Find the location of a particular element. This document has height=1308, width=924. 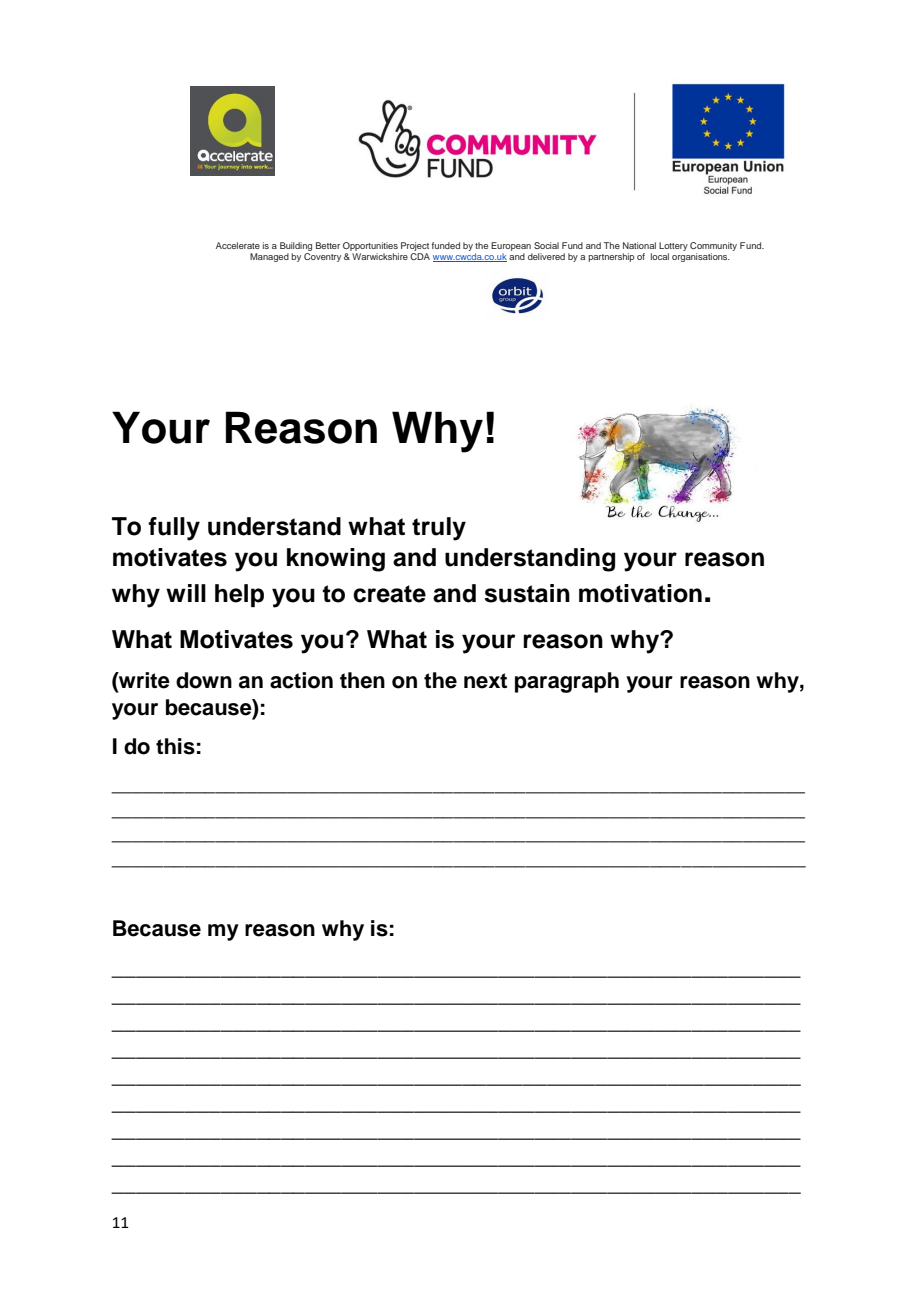

Managed is located at coordinates (269, 257).
